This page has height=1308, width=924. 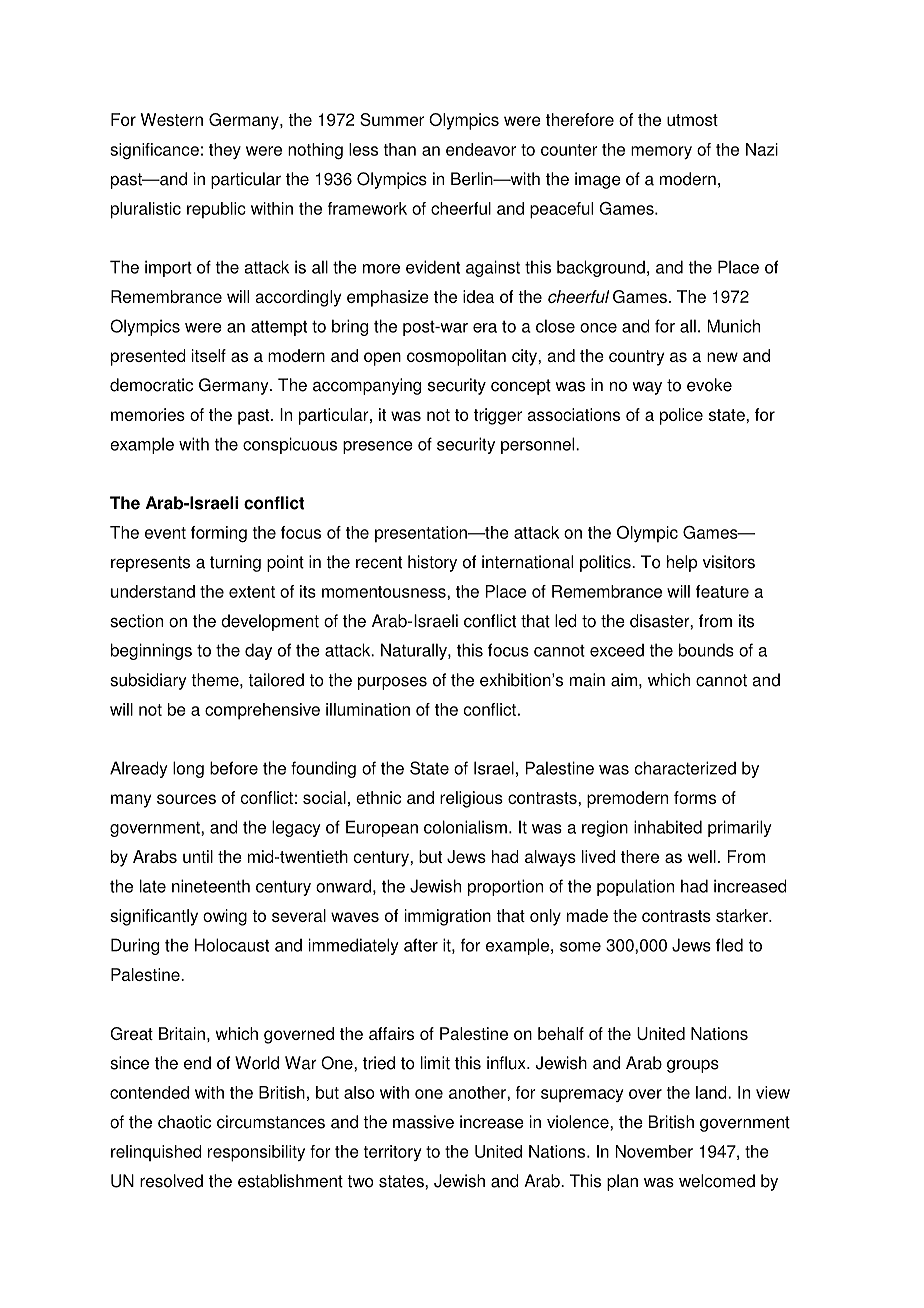 What do you see at coordinates (481, 149) in the page?
I see `endeavor` at bounding box center [481, 149].
